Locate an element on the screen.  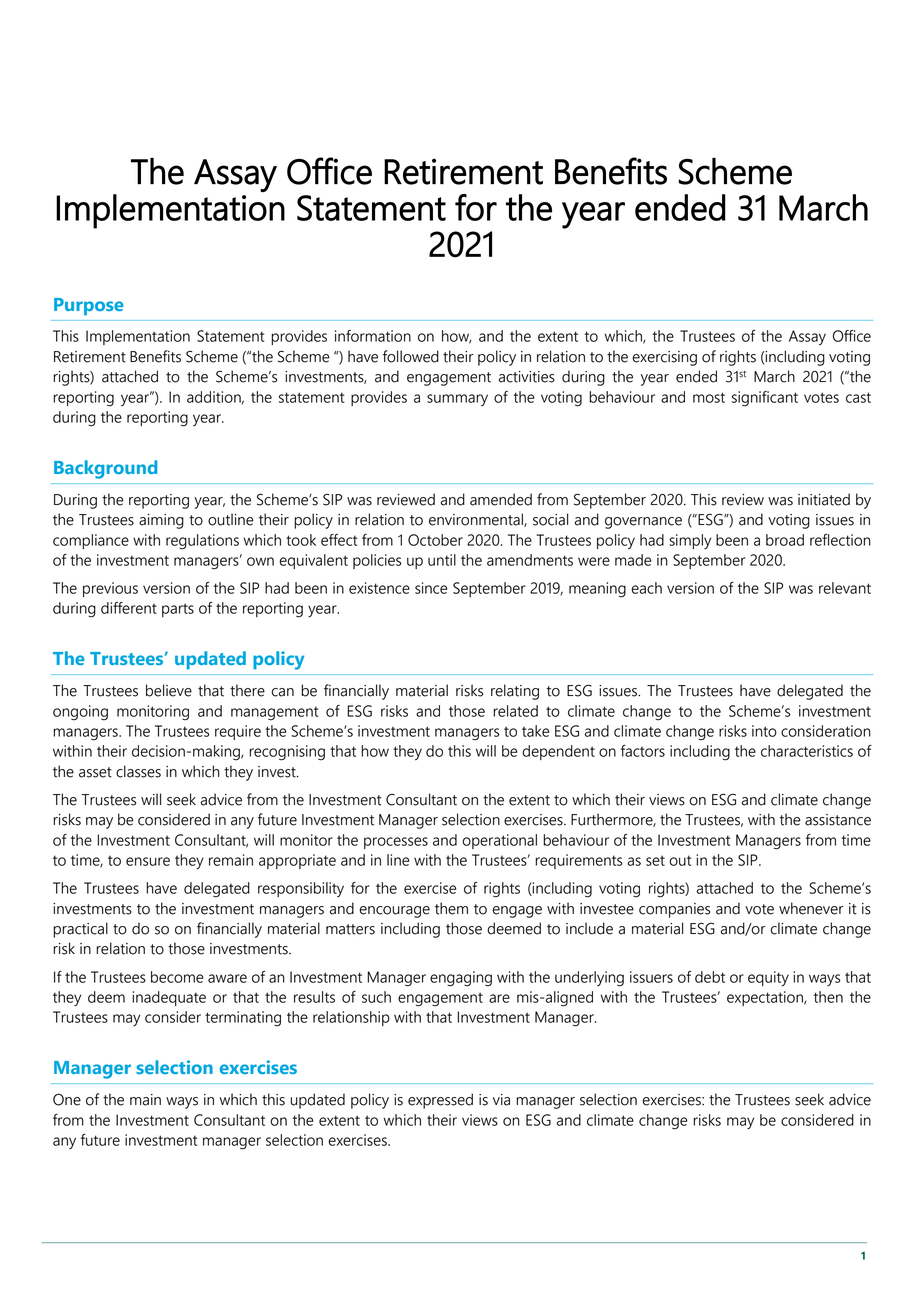
expectation is located at coordinates (766, 998).
